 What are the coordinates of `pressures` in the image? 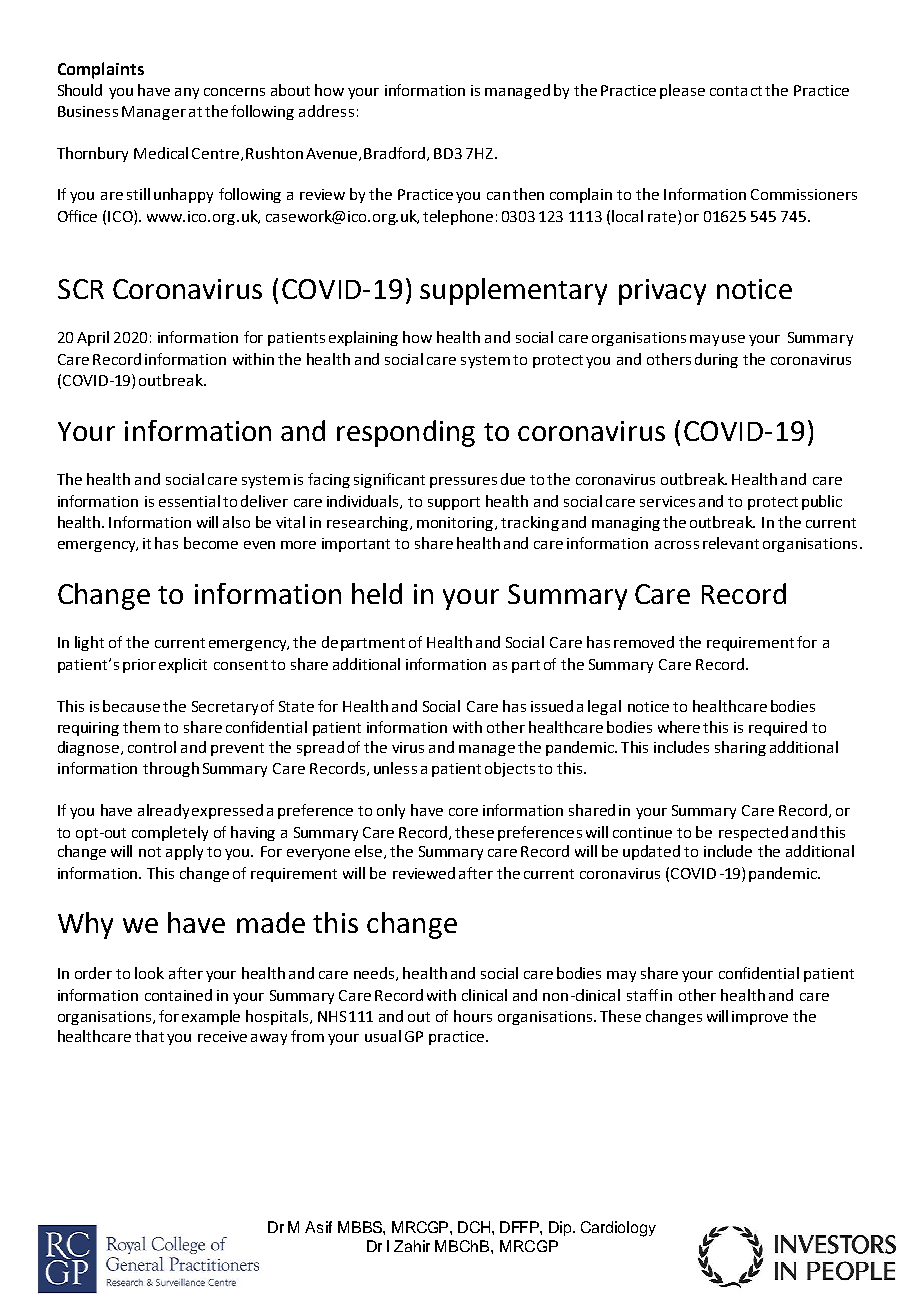 It's located at (463, 482).
